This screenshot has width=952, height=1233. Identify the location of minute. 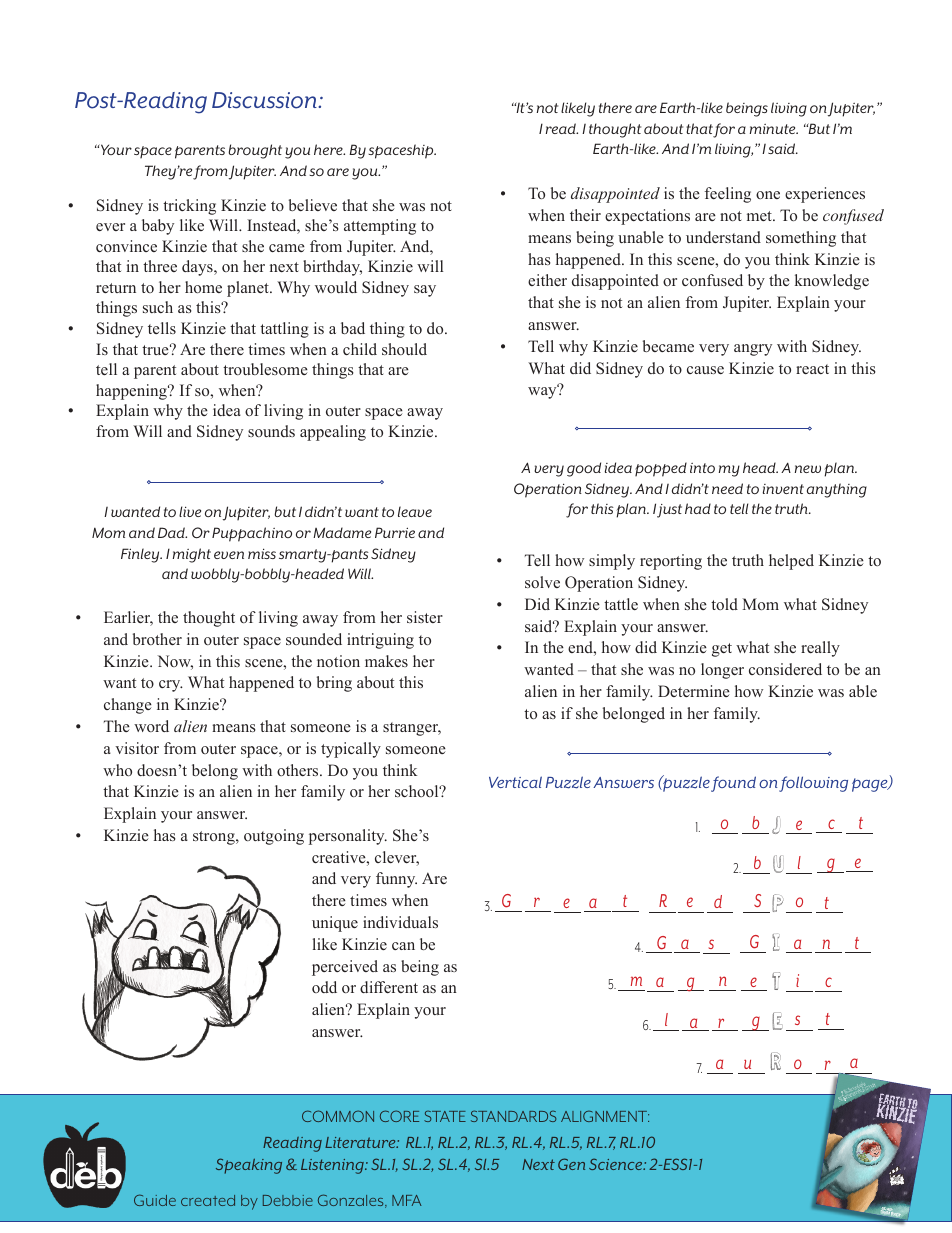
(774, 129).
